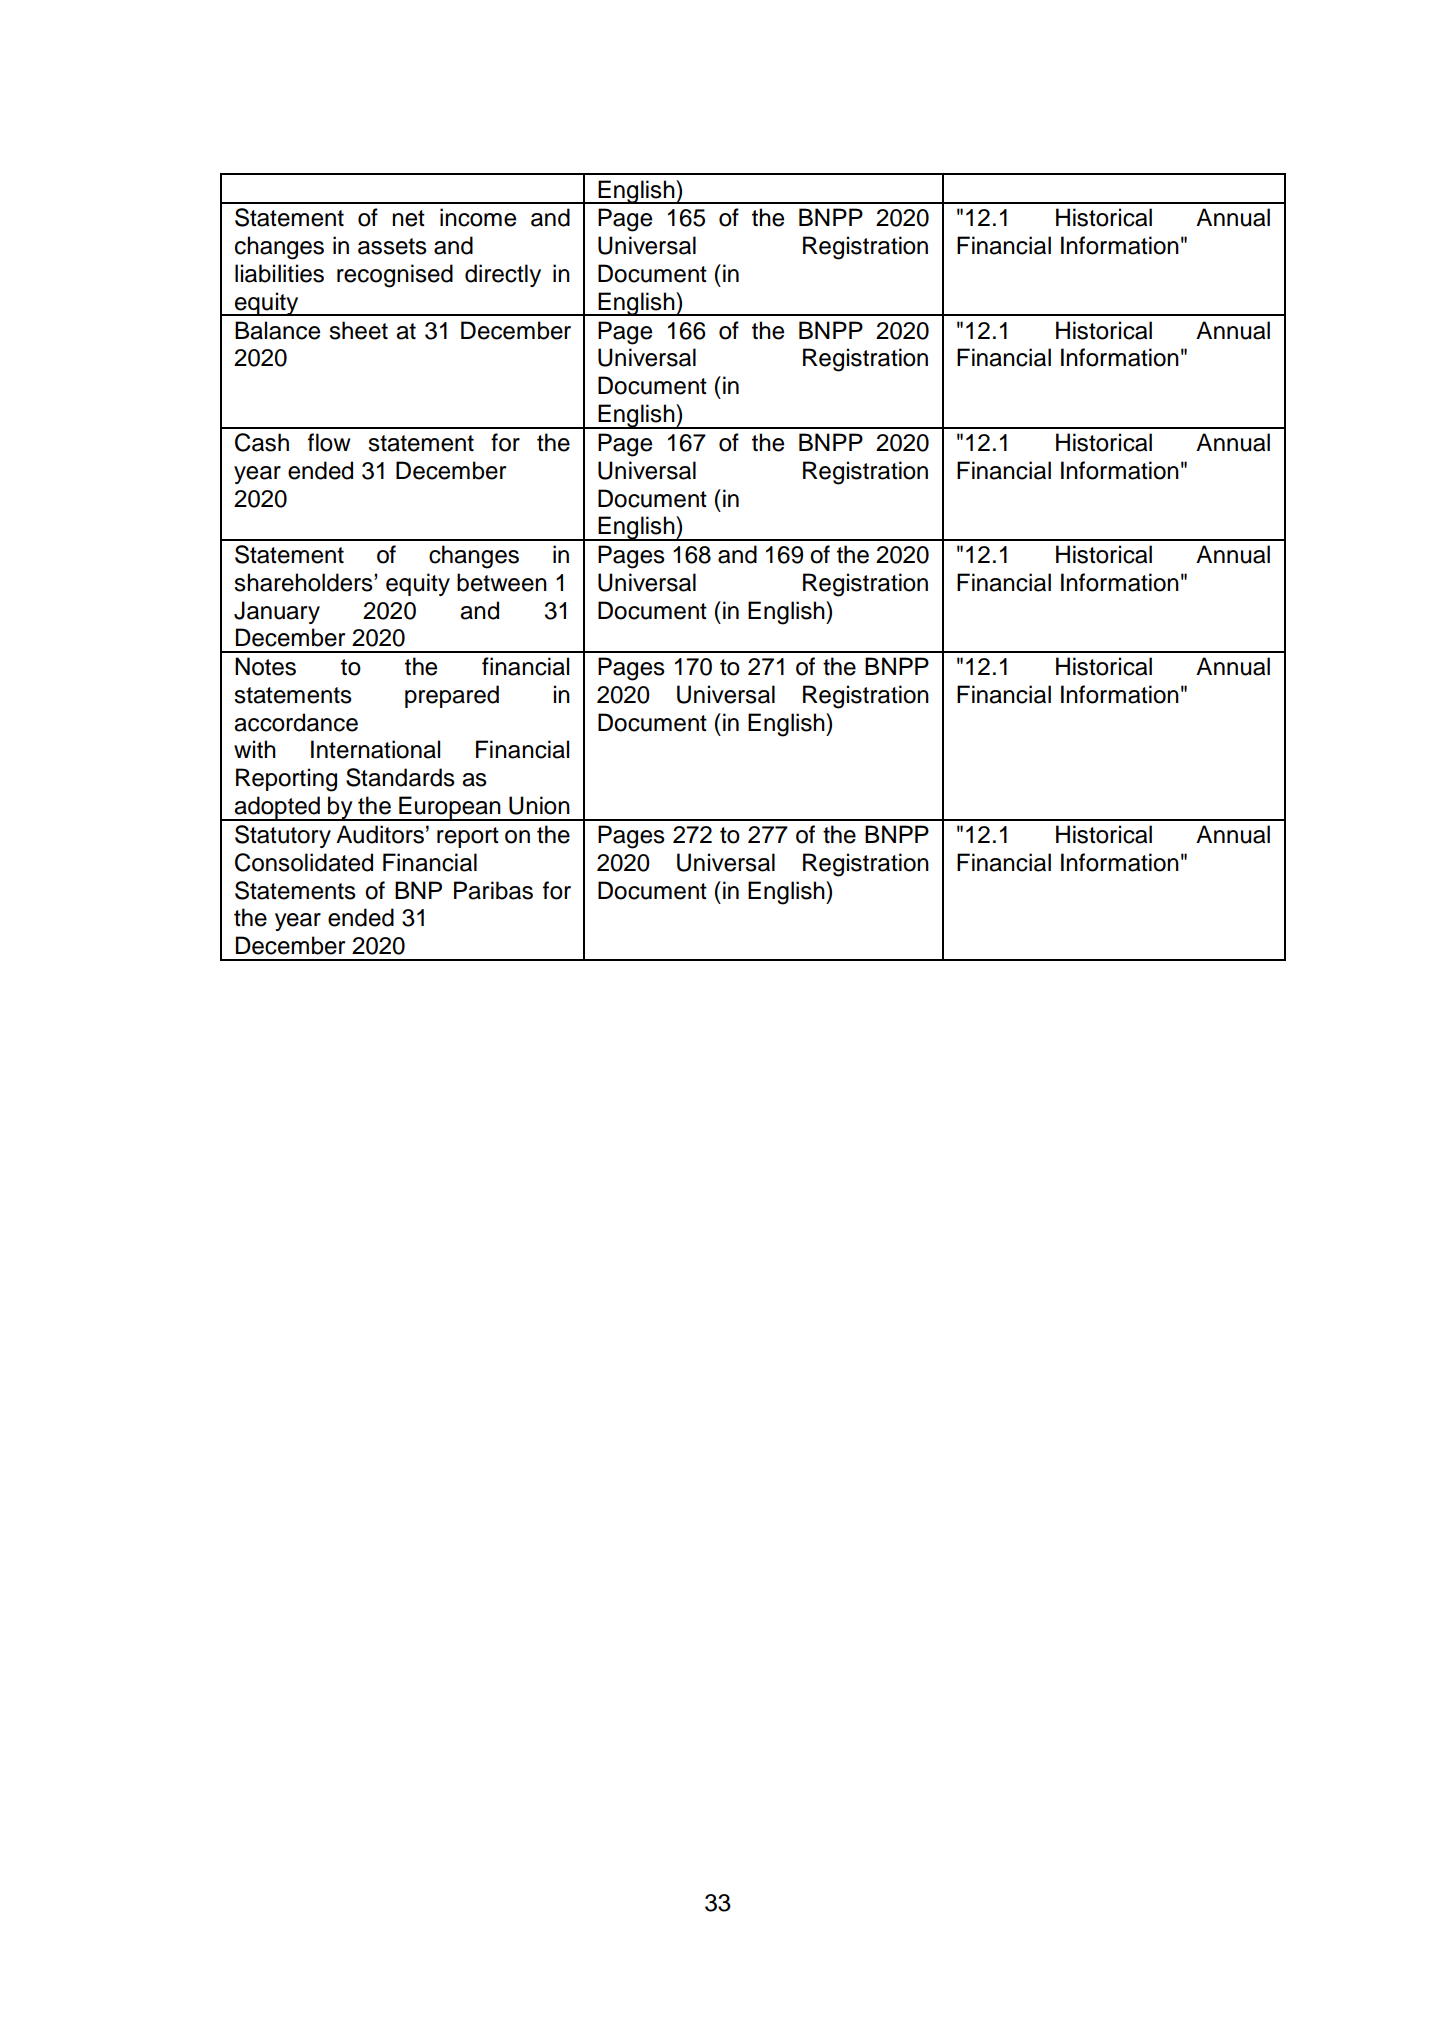 This image has width=1436, height=2032. What do you see at coordinates (262, 442) in the image?
I see `Cash` at bounding box center [262, 442].
